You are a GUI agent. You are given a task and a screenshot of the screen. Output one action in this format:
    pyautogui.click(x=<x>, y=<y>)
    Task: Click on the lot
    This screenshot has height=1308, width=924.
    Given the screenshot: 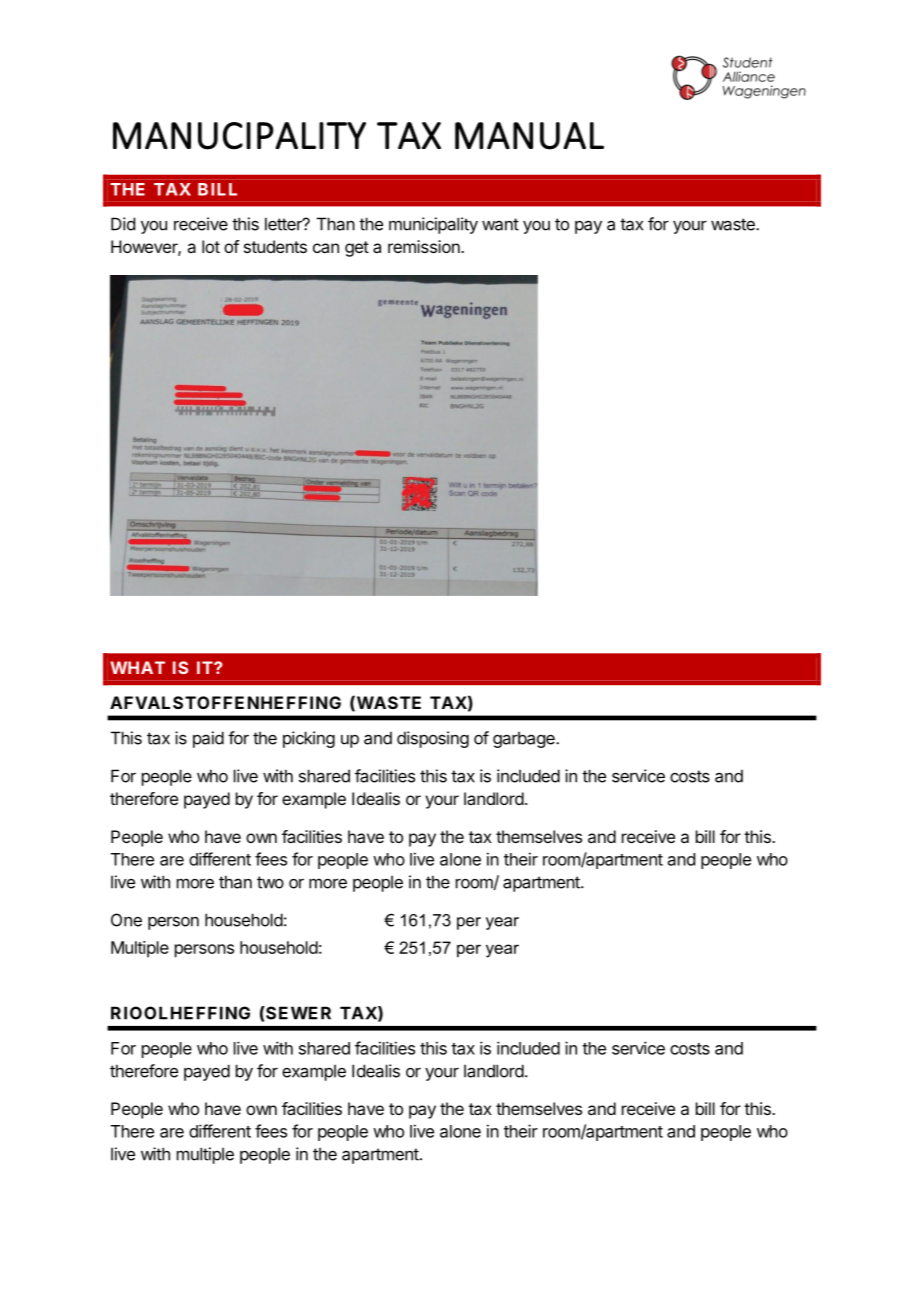 What is the action you would take?
    pyautogui.click(x=211, y=246)
